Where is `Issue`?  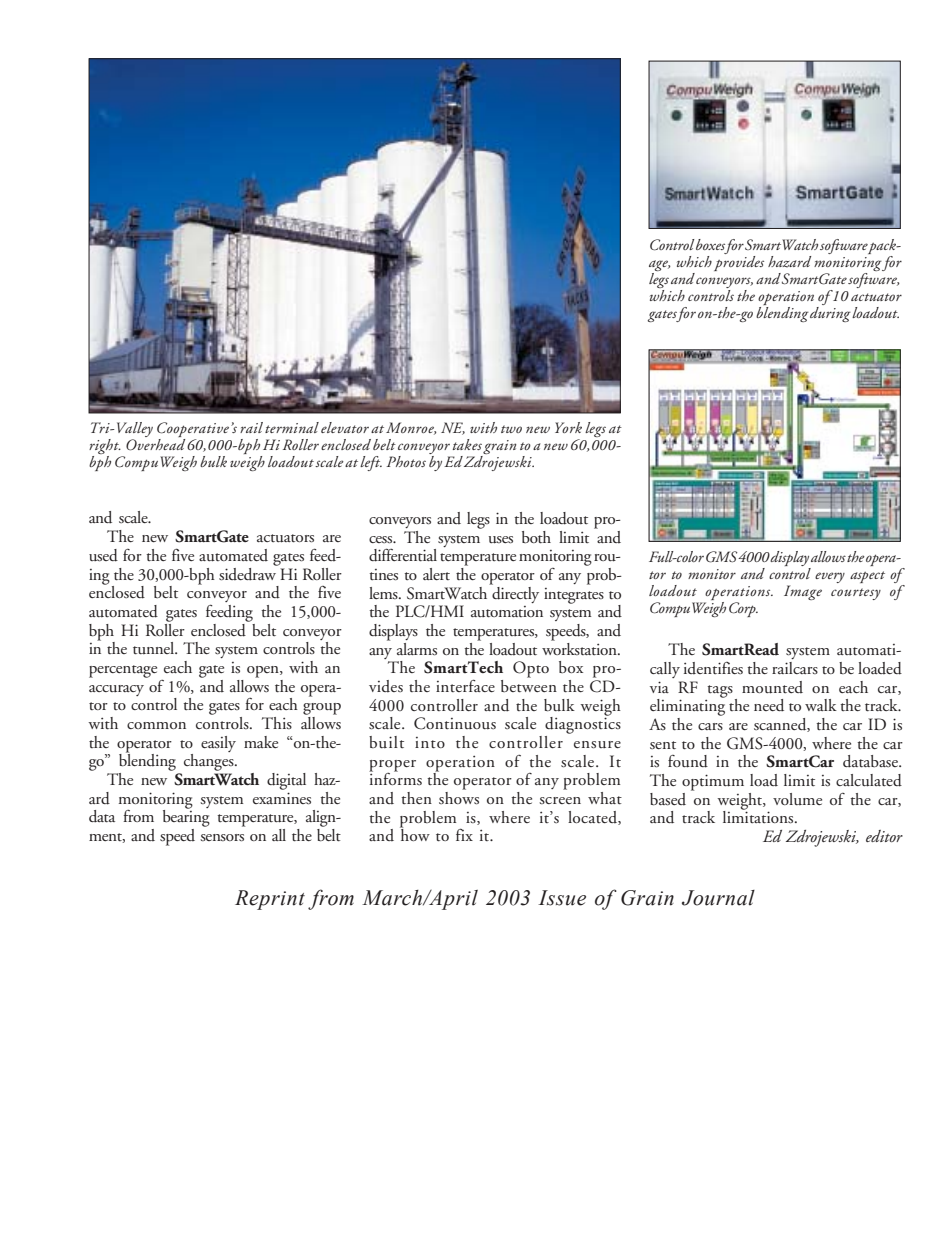 Issue is located at coordinates (562, 898).
